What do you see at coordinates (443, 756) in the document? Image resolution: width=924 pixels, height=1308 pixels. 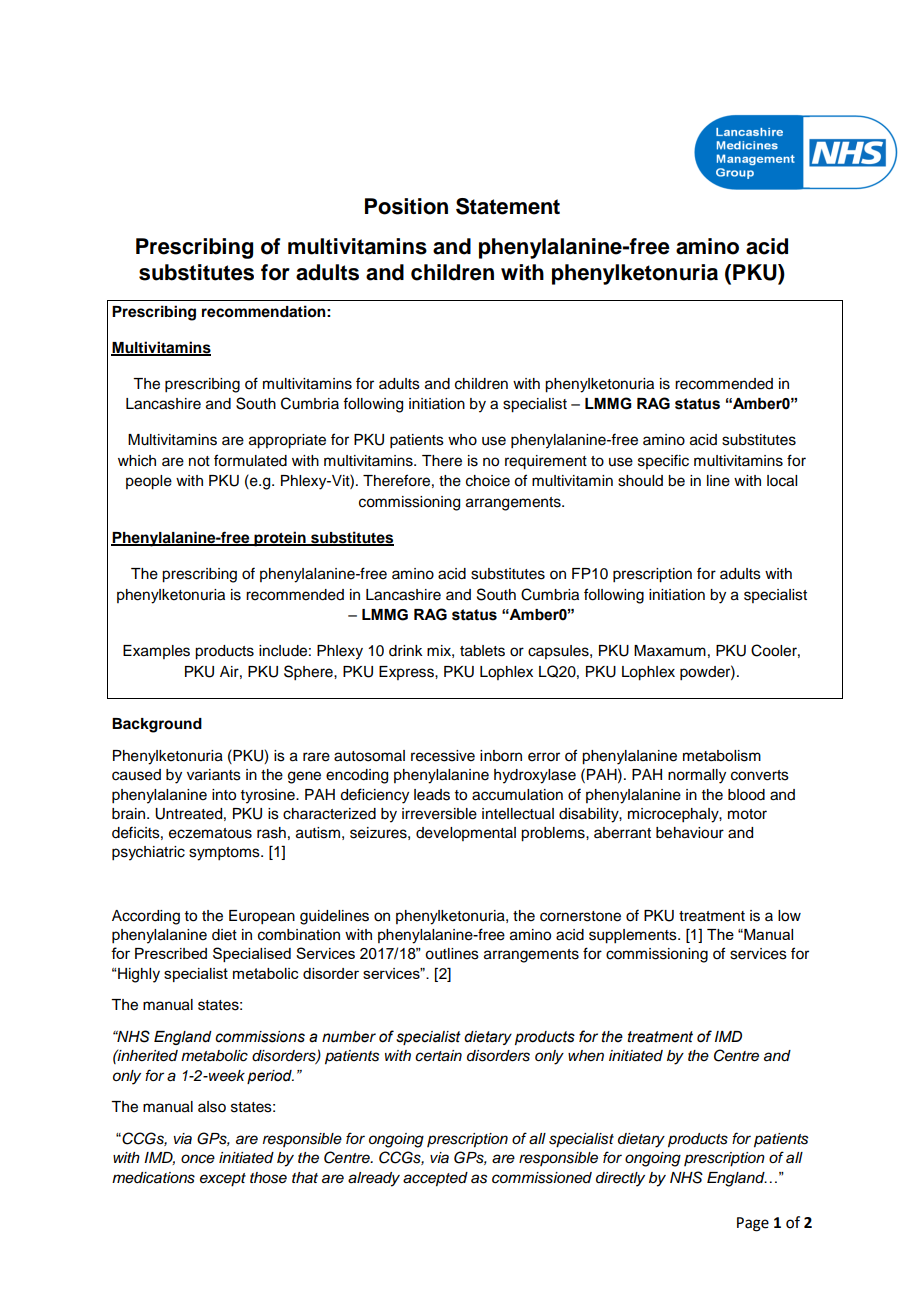 I see `recessive` at bounding box center [443, 756].
